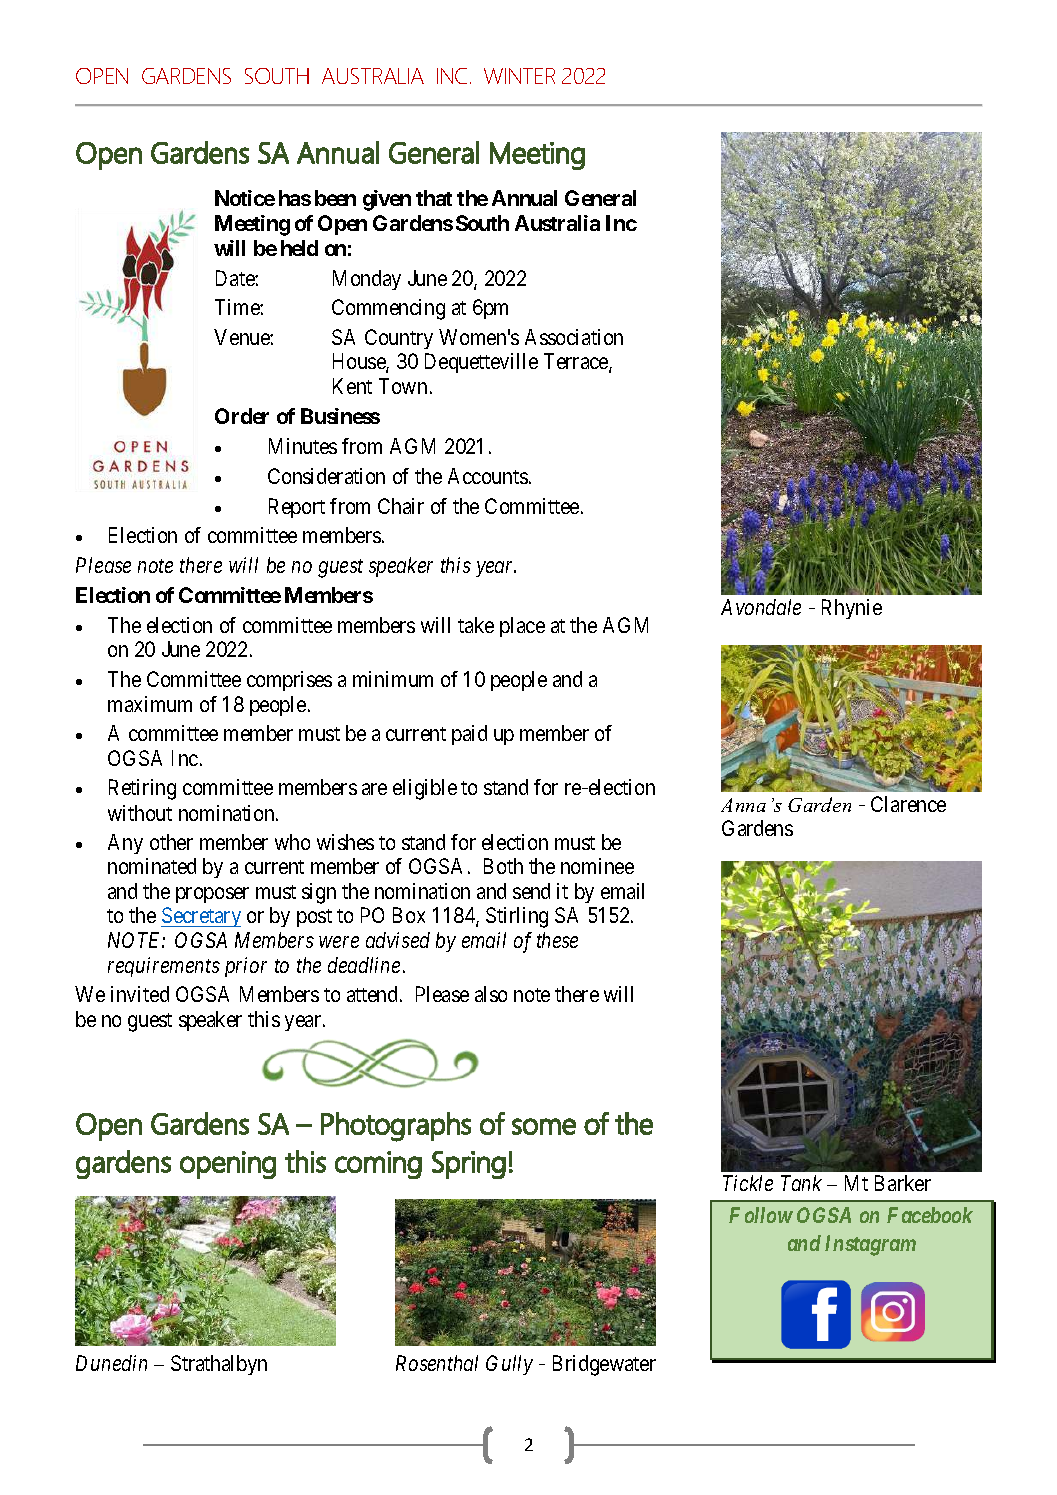  I want to click on WINTER, so click(519, 76).
